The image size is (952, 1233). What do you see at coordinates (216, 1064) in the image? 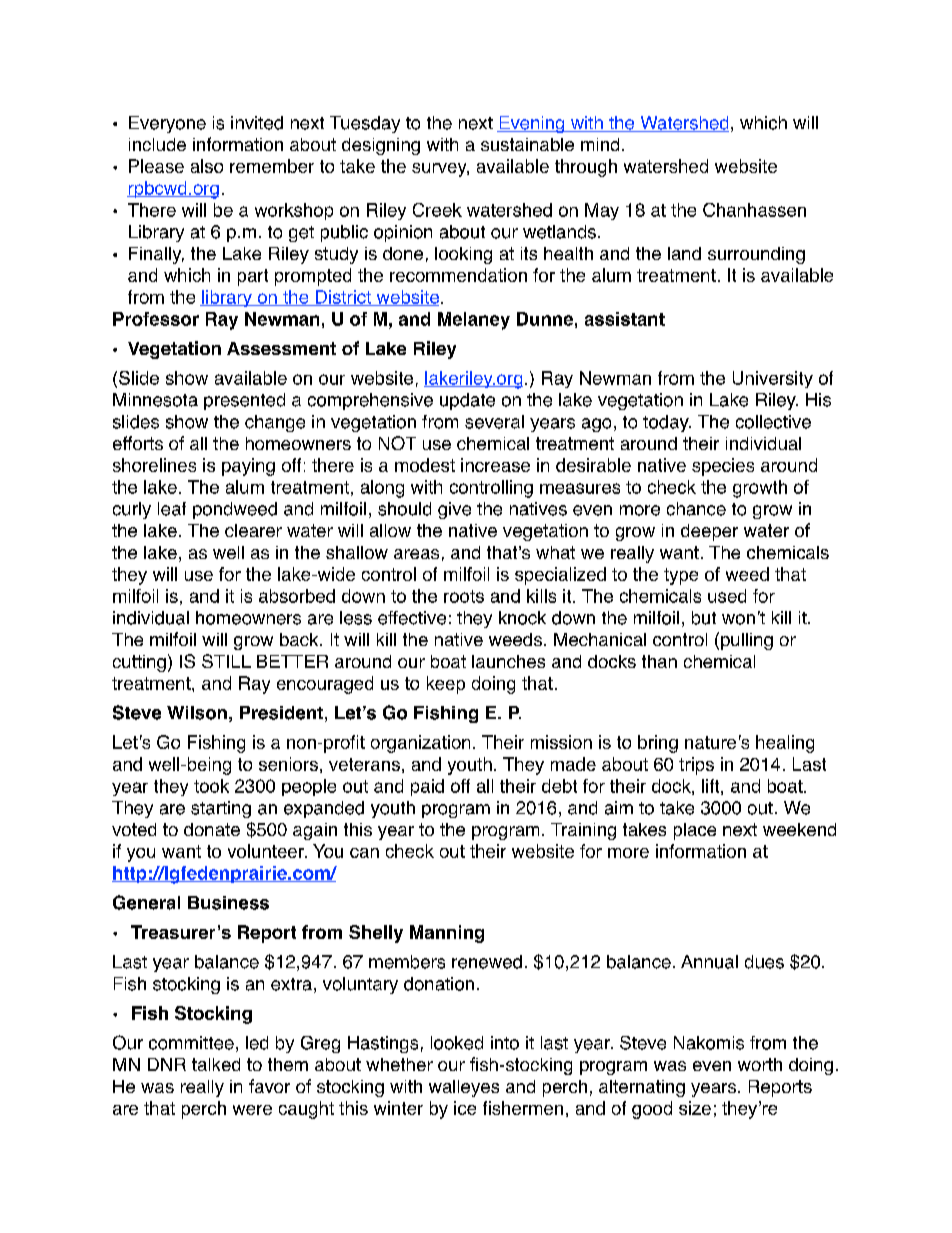
I see `talked` at bounding box center [216, 1064].
